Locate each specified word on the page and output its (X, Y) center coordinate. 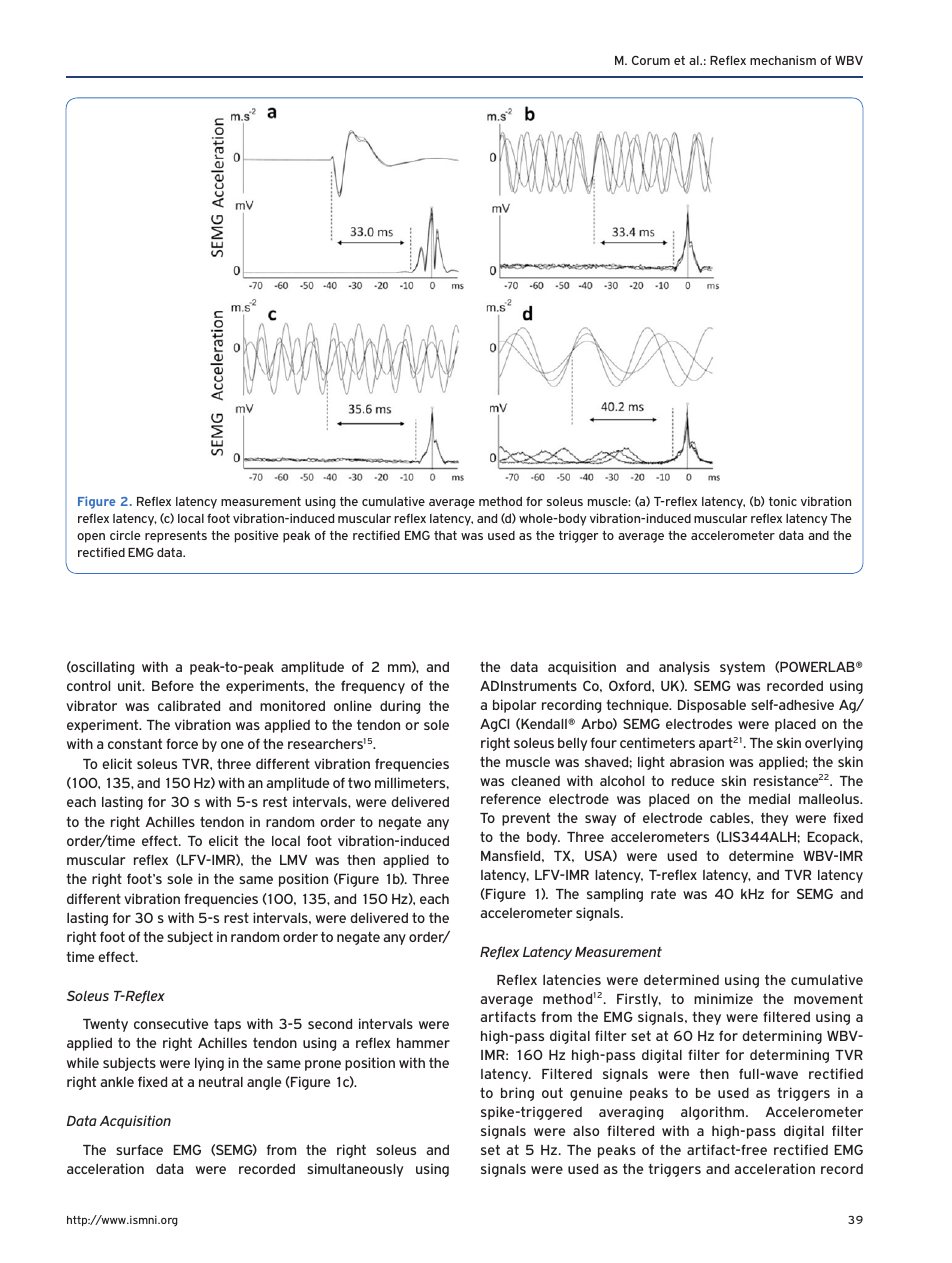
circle (125, 535)
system (742, 668)
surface (139, 1149)
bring (517, 1094)
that (445, 535)
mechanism (783, 60)
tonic (783, 501)
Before (173, 685)
